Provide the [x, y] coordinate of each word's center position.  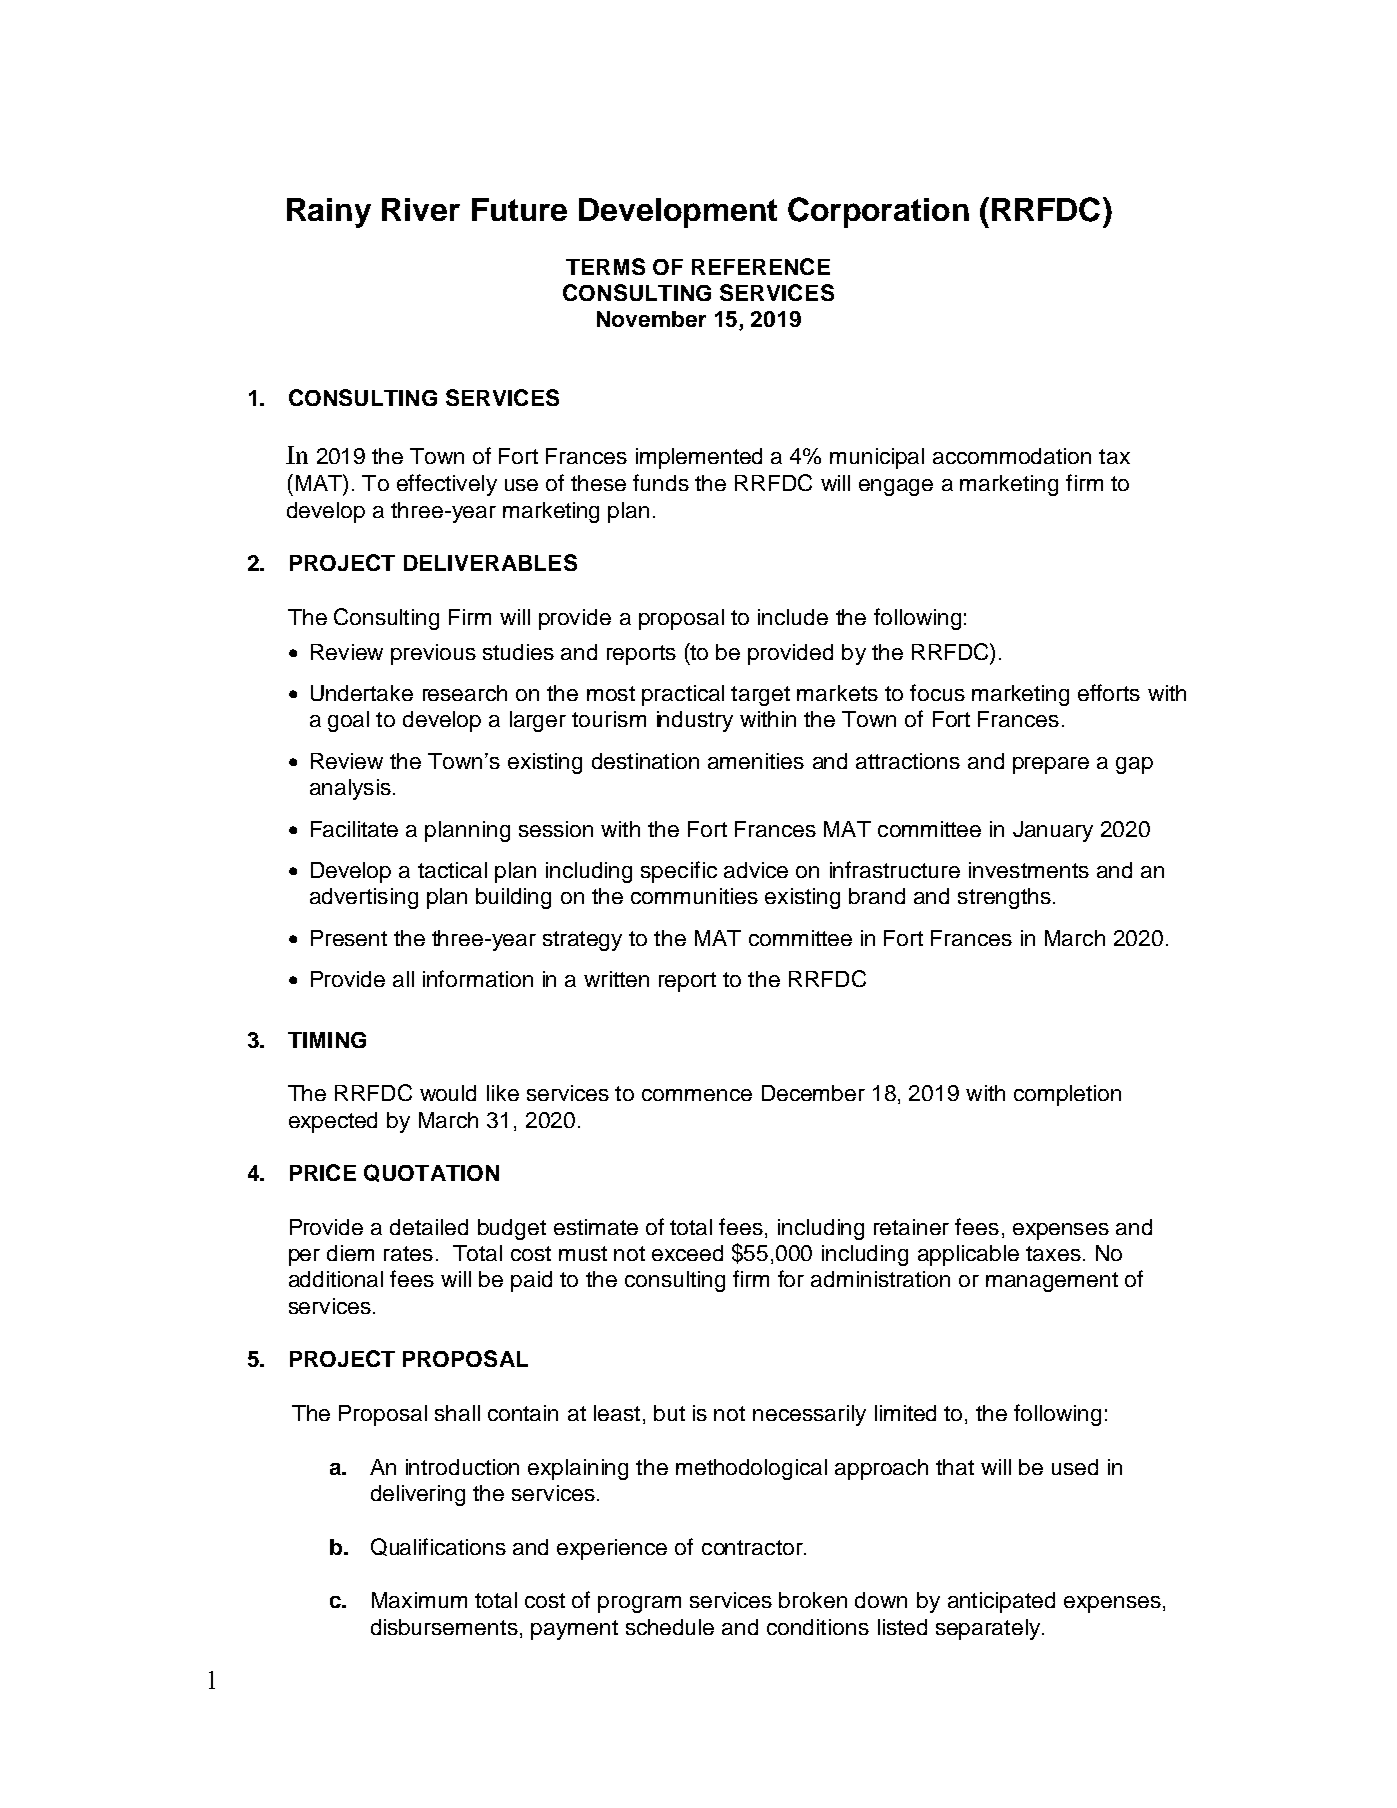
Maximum [419, 1600]
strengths [1004, 898]
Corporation [878, 212]
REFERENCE [761, 266]
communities [694, 896]
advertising [364, 898]
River [421, 209]
